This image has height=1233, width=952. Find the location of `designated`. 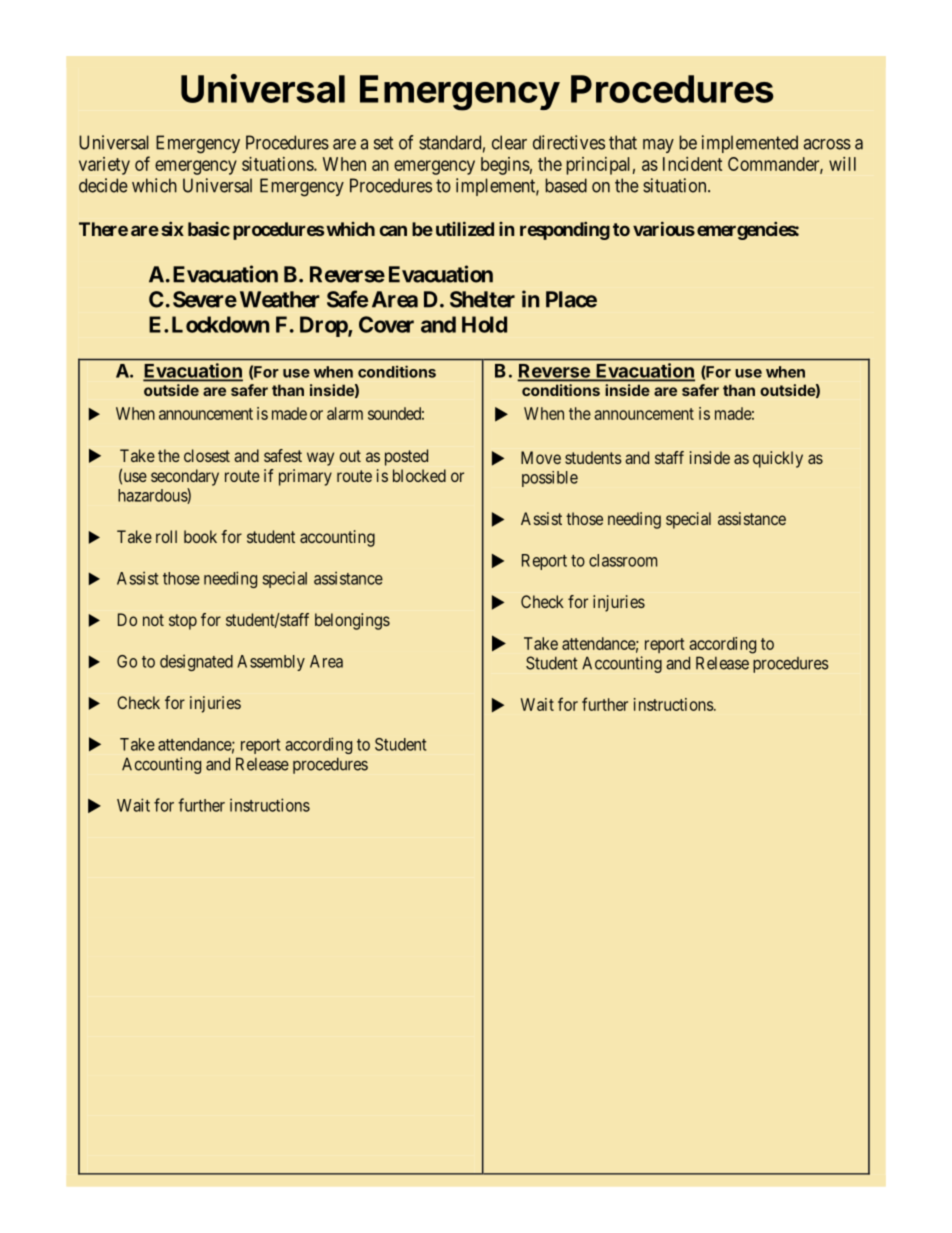

designated is located at coordinates (196, 662).
